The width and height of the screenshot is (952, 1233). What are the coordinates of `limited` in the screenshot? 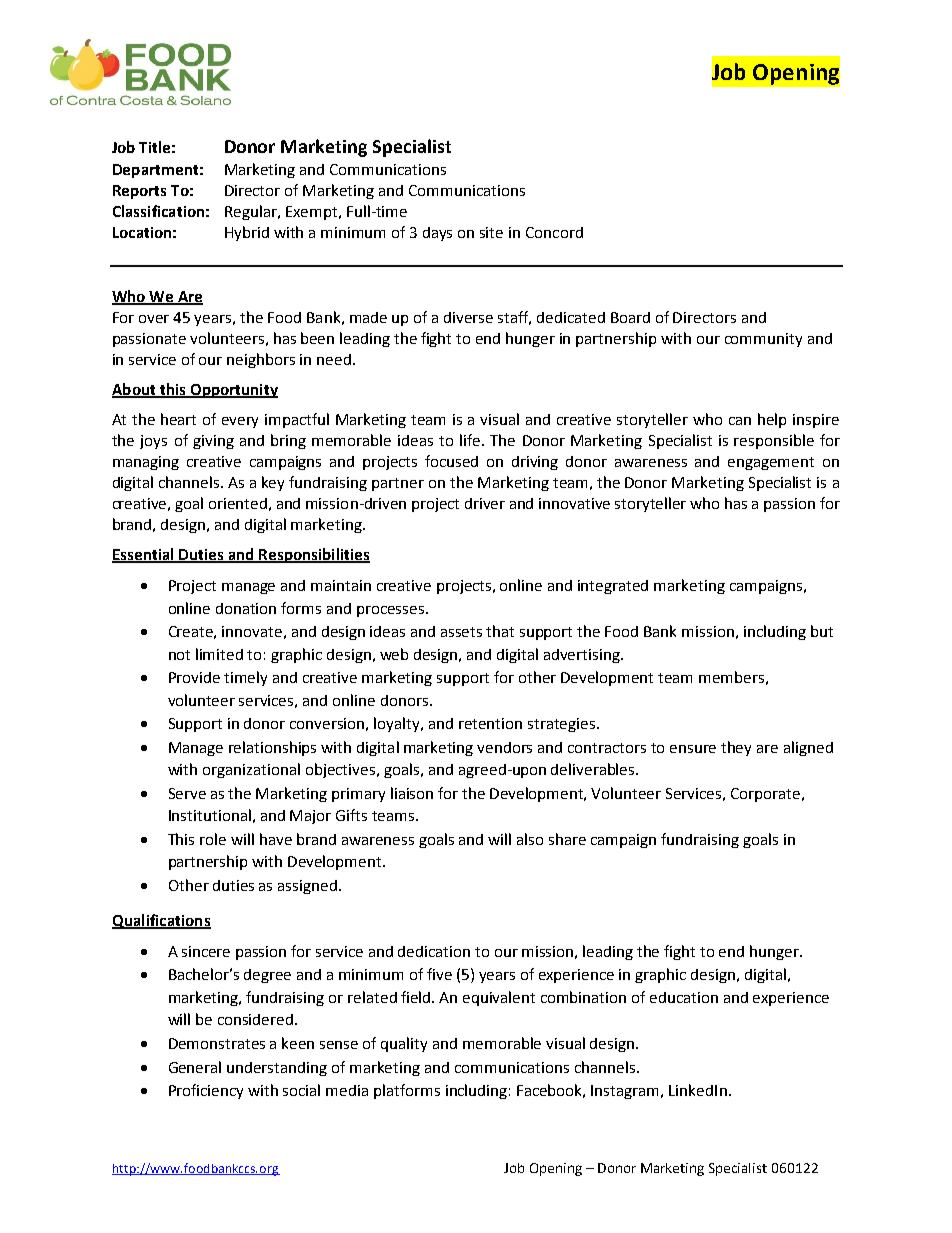 It's located at (219, 654).
